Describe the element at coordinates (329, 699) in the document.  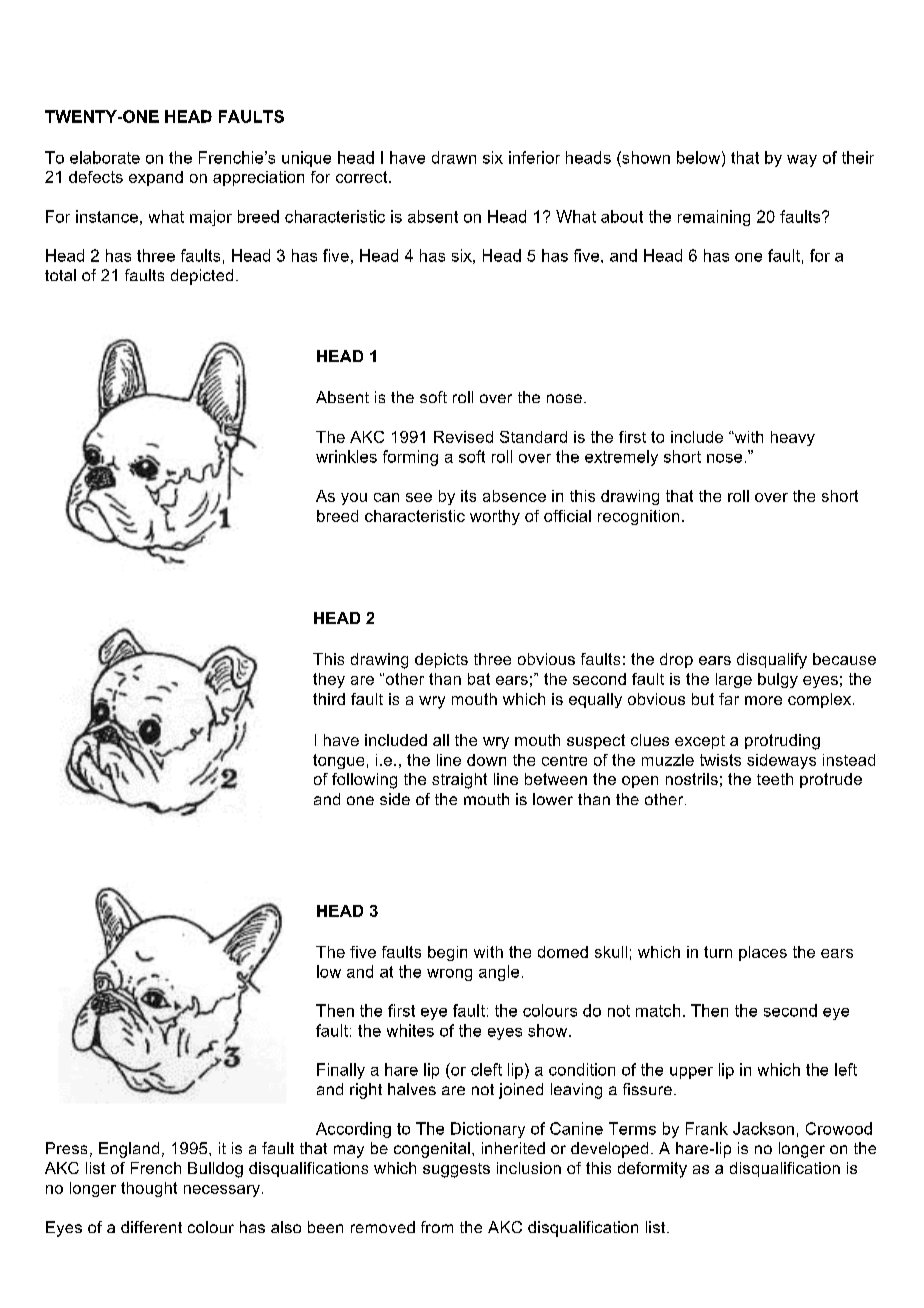
I see `third` at that location.
